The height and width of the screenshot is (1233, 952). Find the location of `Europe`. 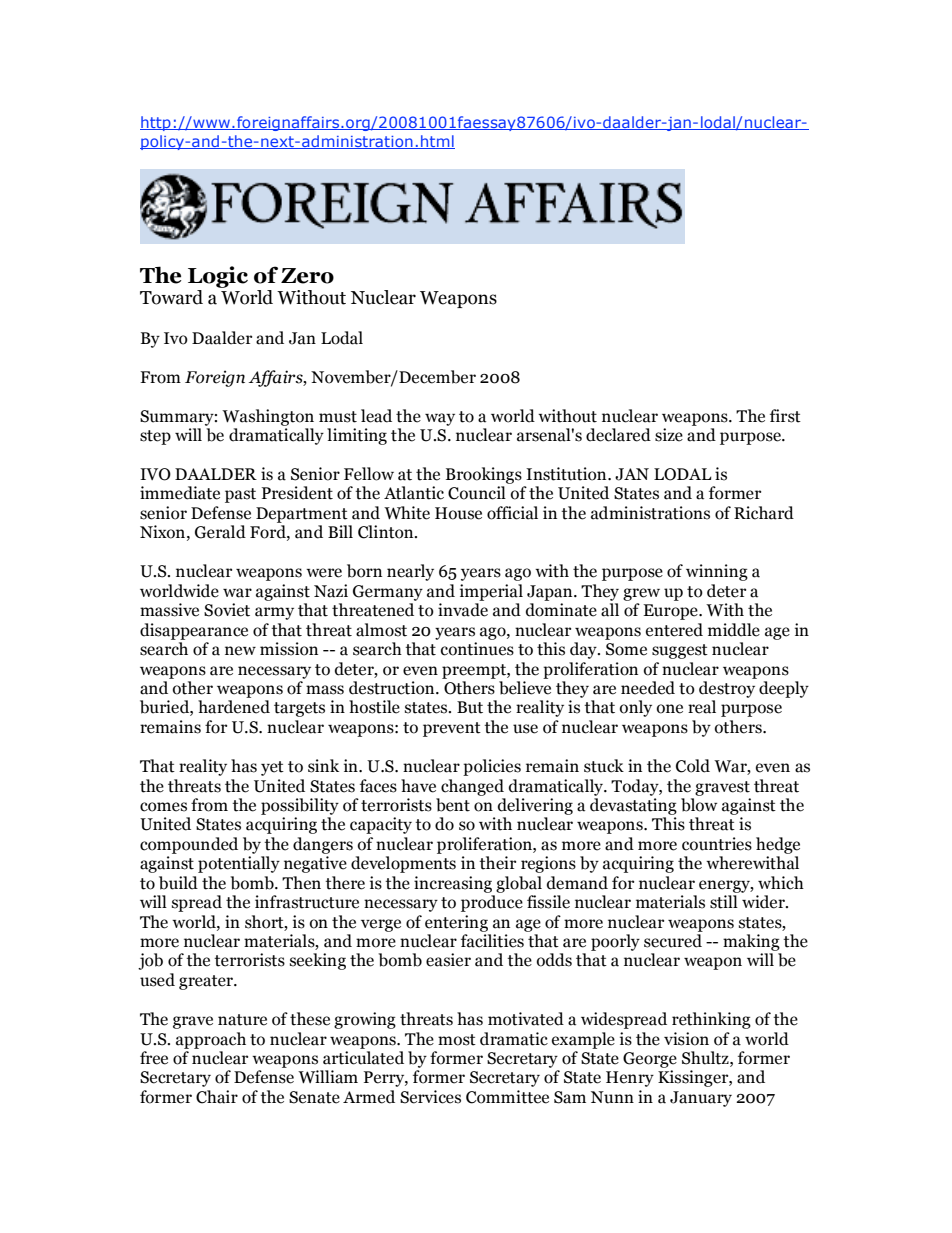

Europe is located at coordinates (671, 612).
